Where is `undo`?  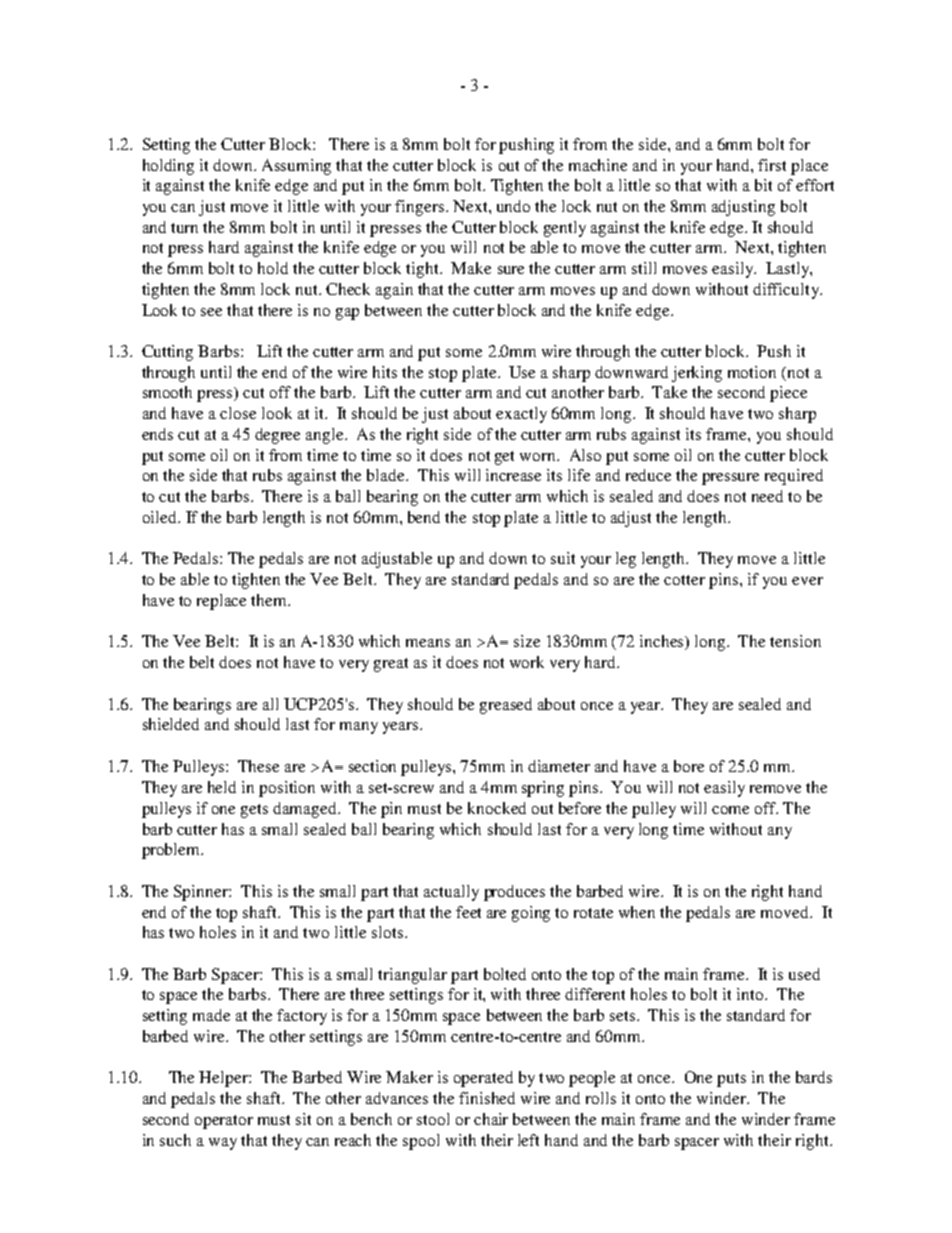 undo is located at coordinates (513, 206).
